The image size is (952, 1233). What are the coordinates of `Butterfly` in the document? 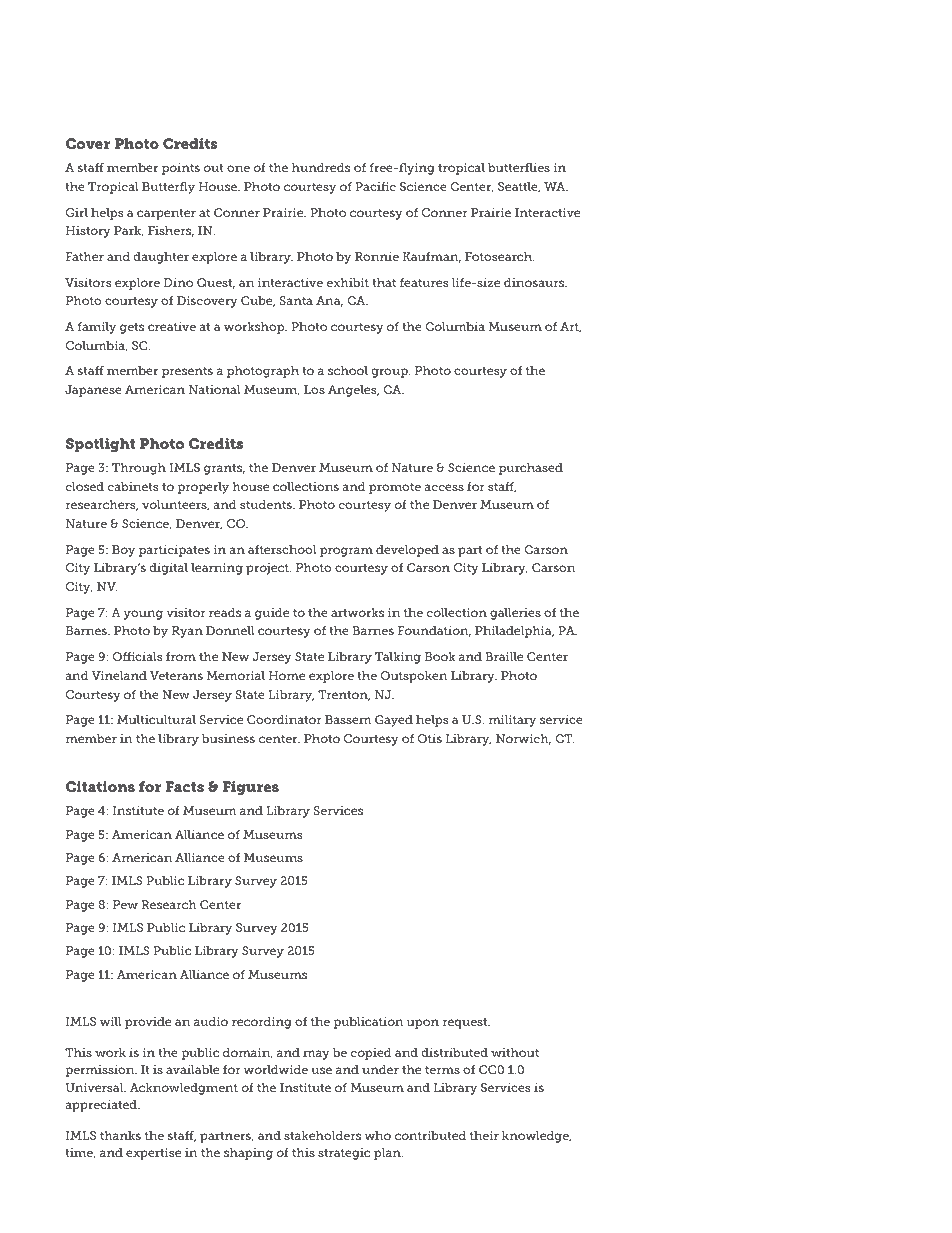 It's located at (168, 188).
